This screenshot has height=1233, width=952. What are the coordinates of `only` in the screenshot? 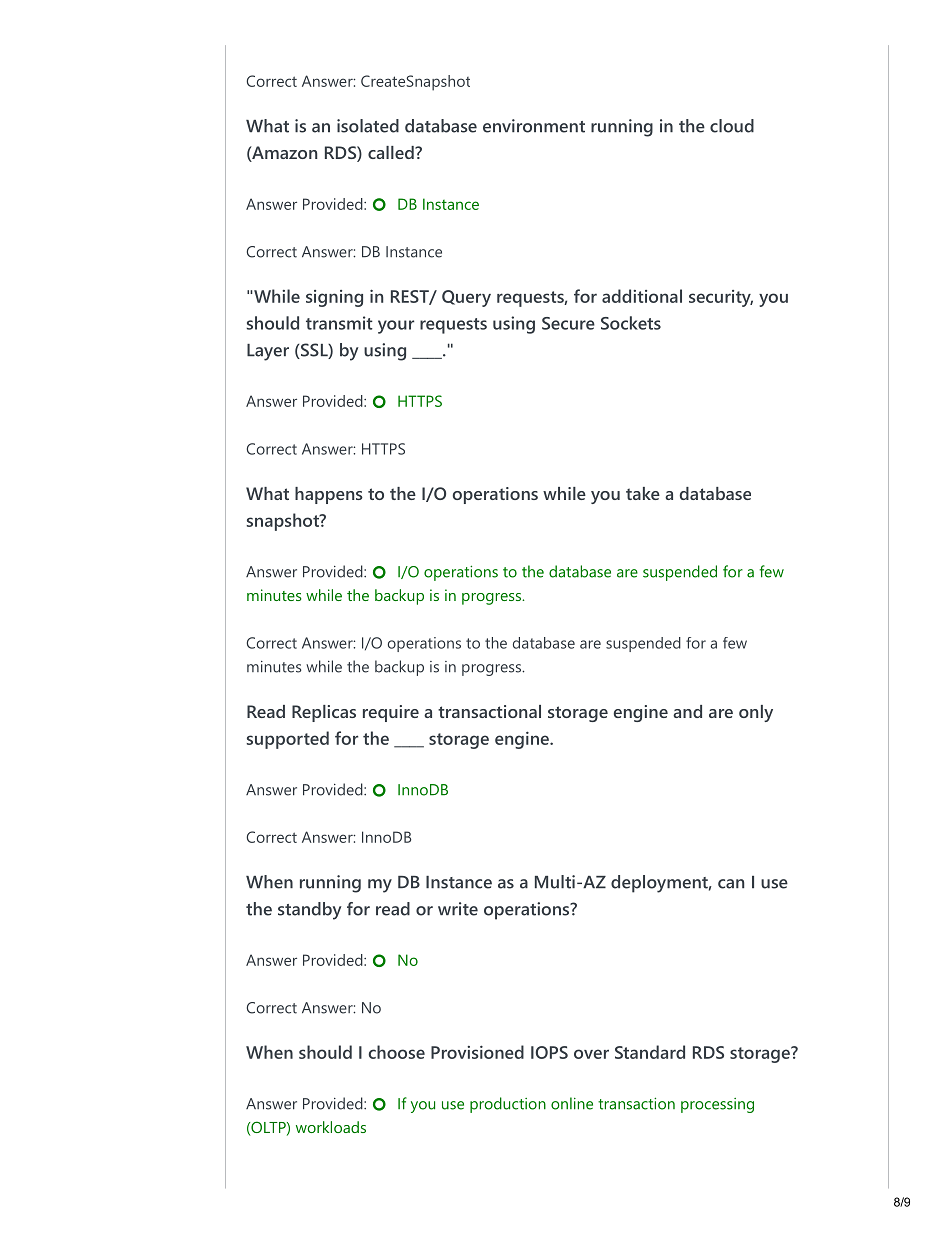 It's located at (756, 713).
